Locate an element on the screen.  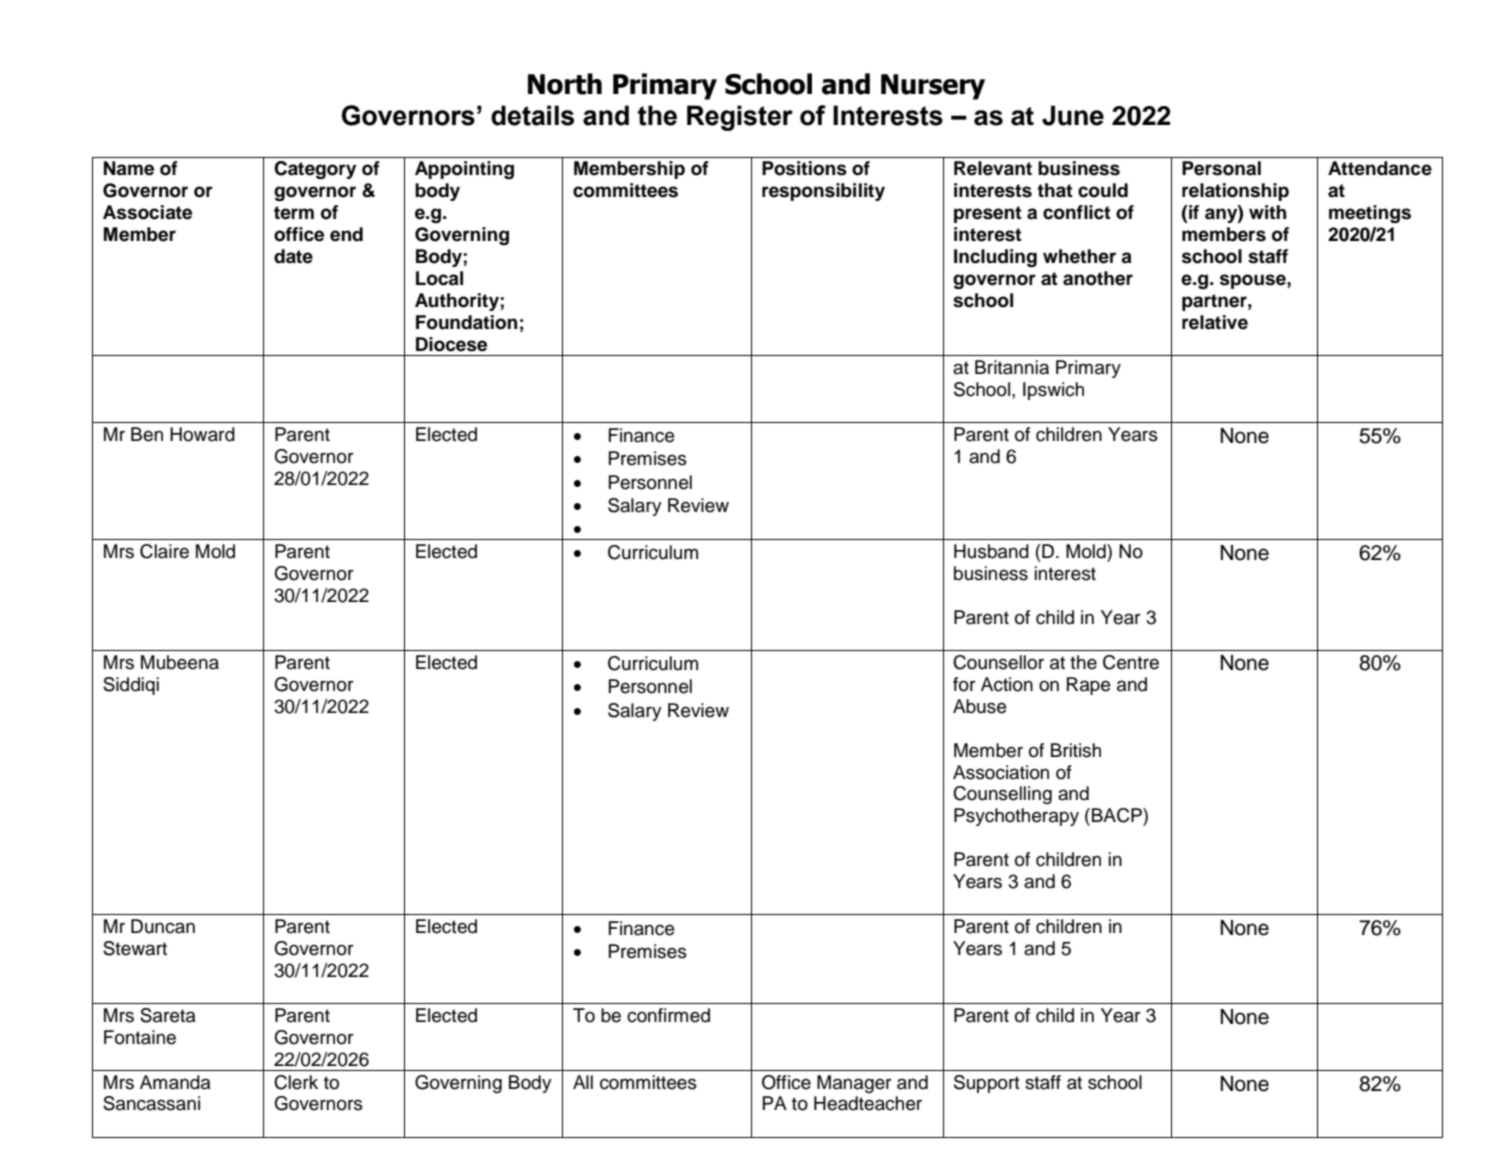
Diocese is located at coordinates (451, 344).
